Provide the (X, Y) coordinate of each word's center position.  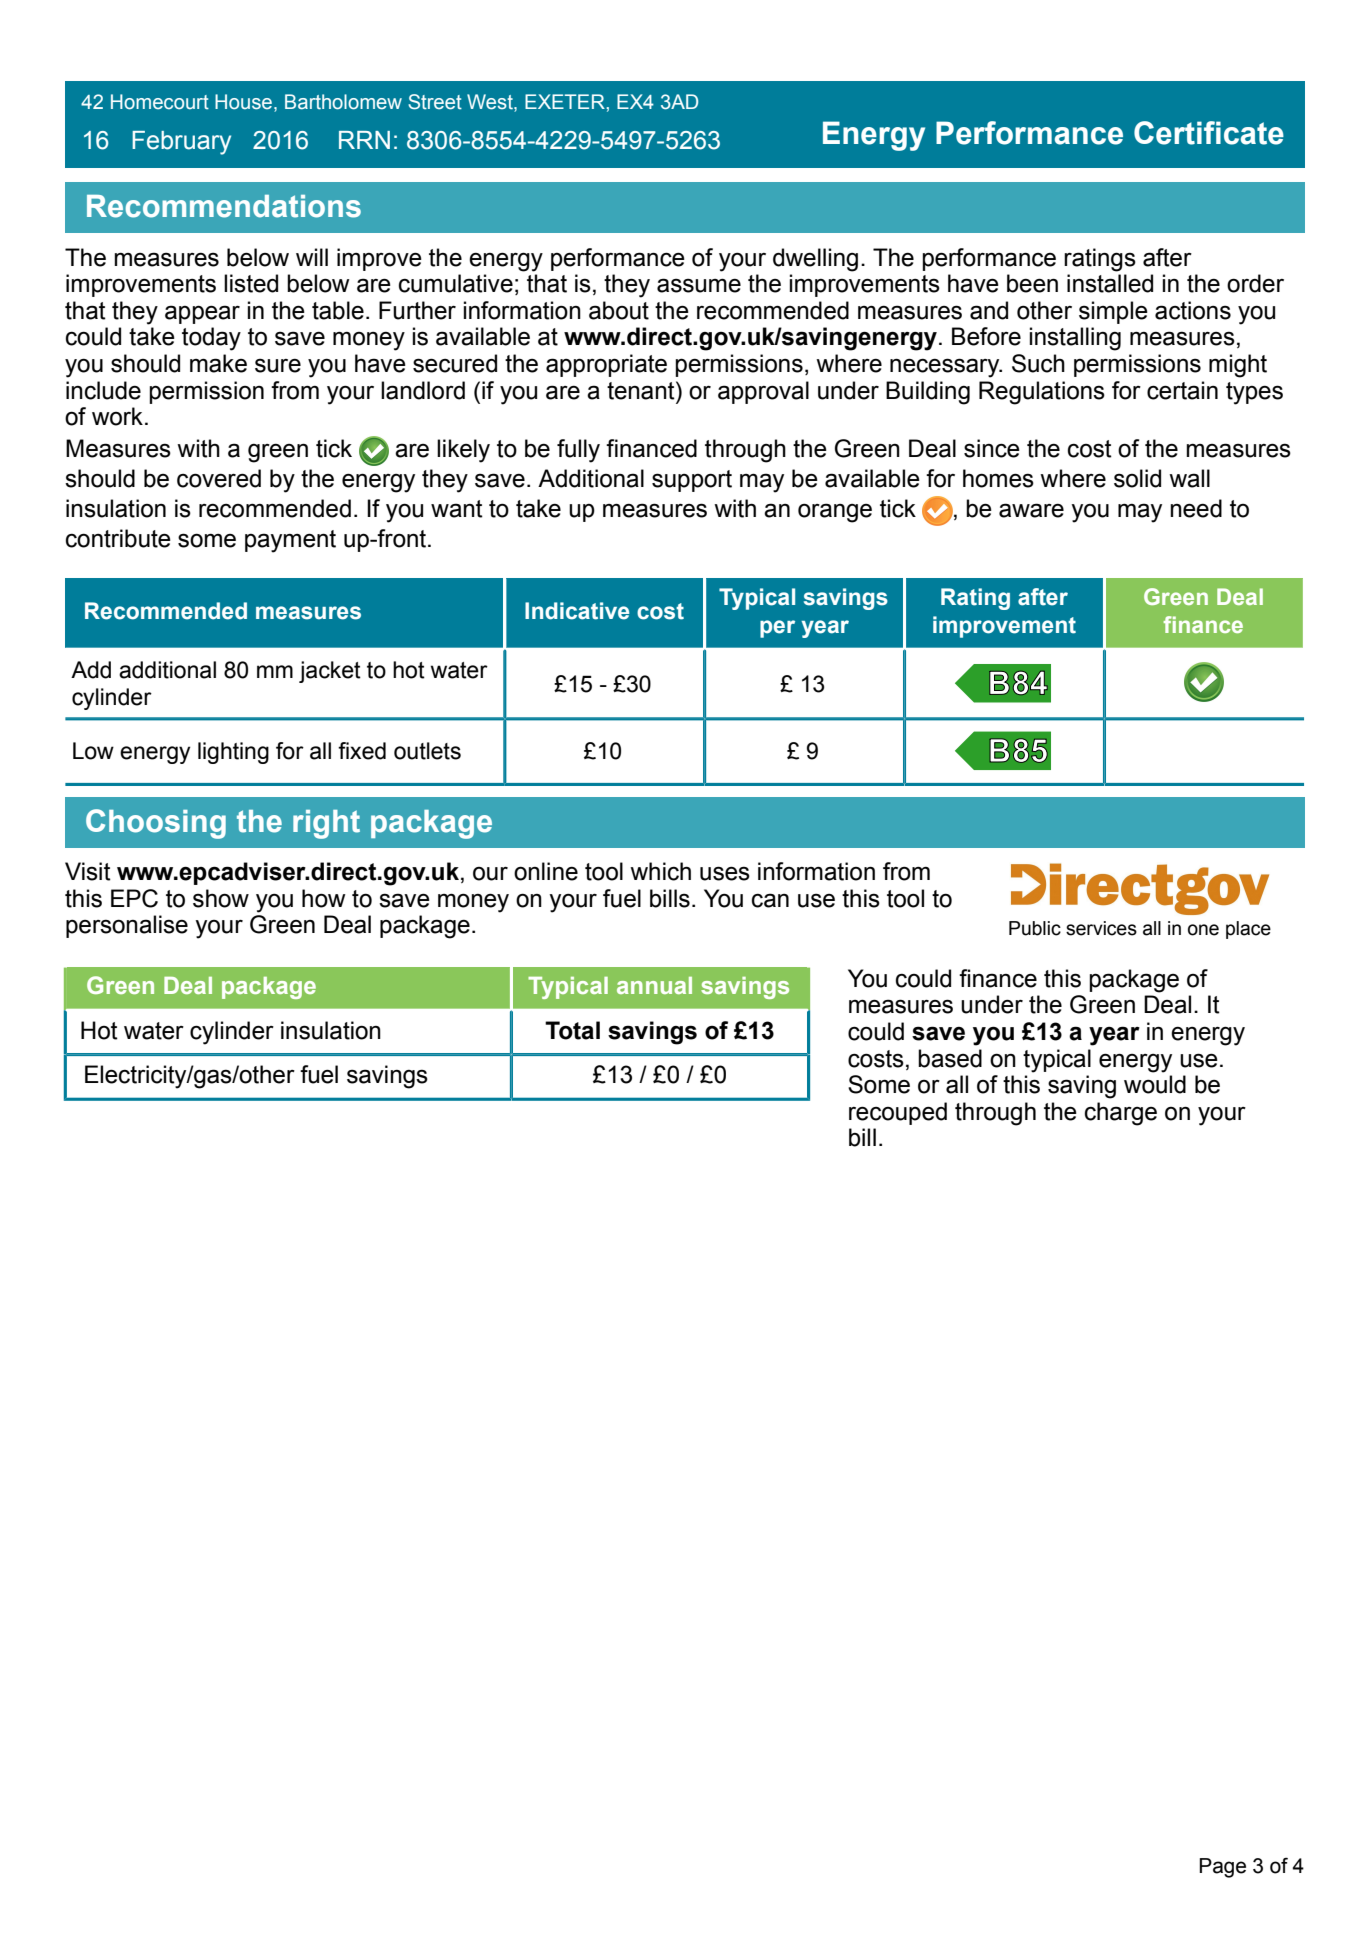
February (181, 143)
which (660, 871)
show (221, 898)
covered (219, 478)
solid (1137, 478)
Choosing (156, 824)
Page (1222, 1868)
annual (654, 985)
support (692, 481)
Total (572, 1030)
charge (1121, 1114)
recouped (898, 1113)
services (1101, 928)
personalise (127, 926)
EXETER (565, 101)
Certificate (1209, 133)
